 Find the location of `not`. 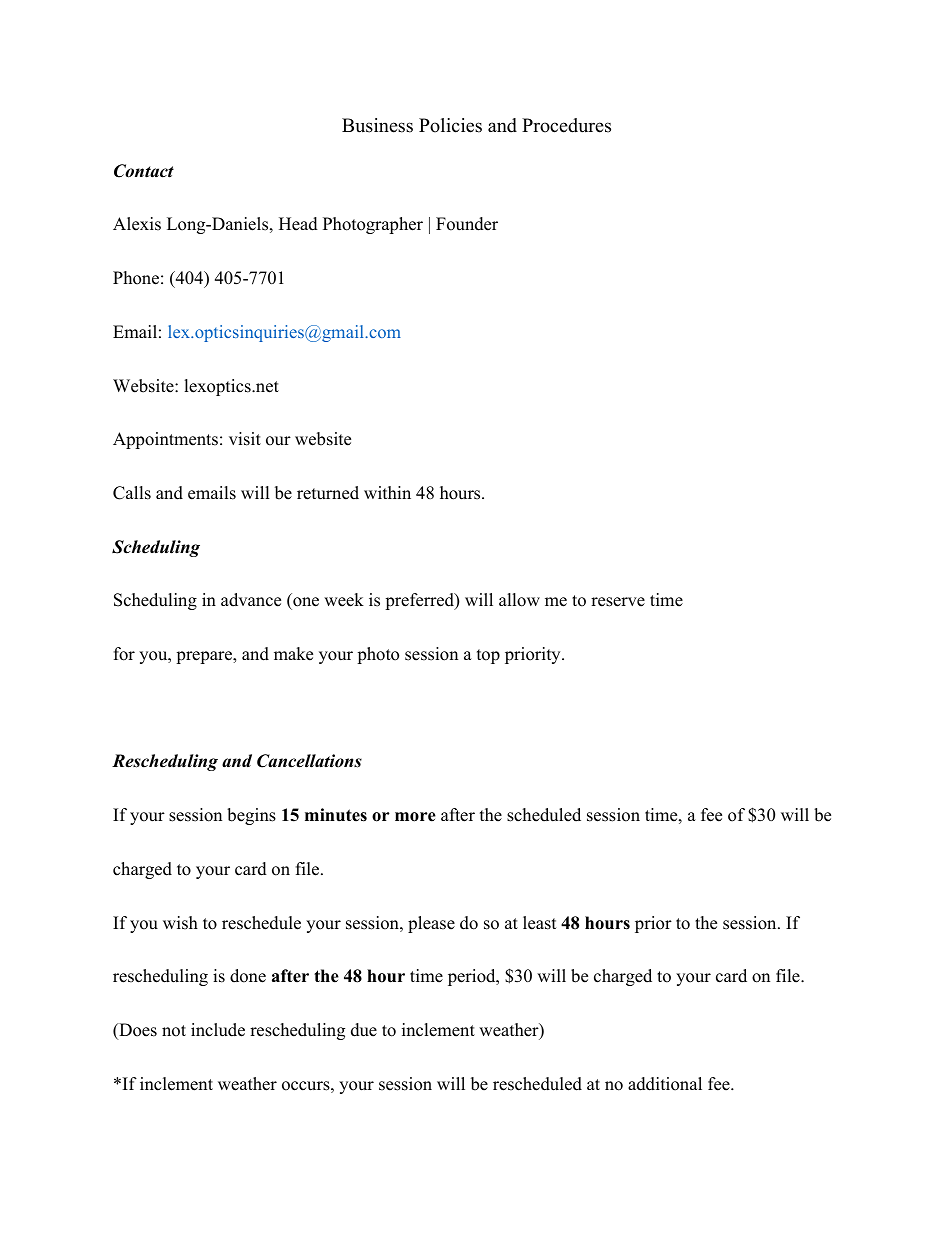

not is located at coordinates (174, 1031).
